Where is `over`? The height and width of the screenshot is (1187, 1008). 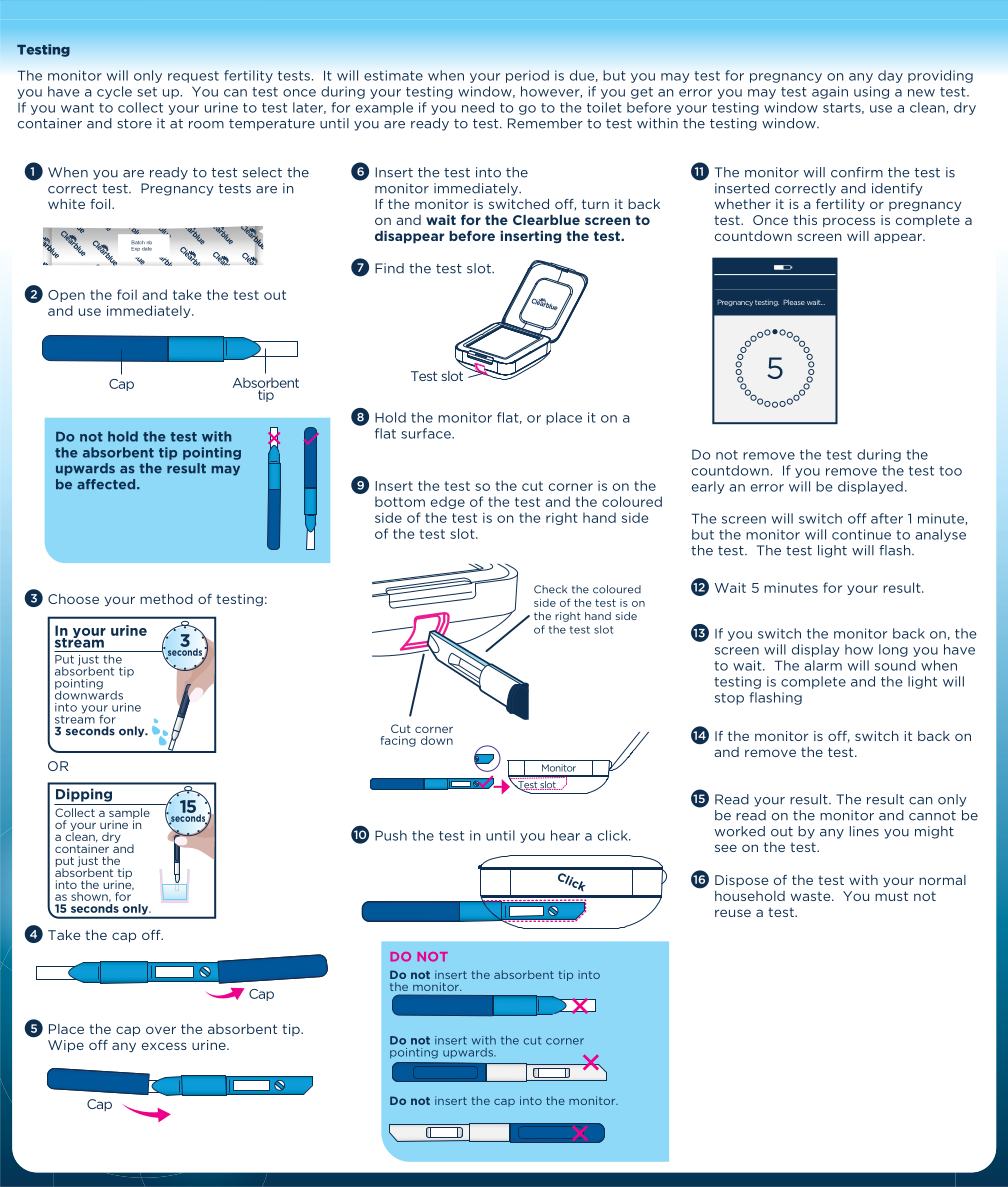
over is located at coordinates (161, 1030).
